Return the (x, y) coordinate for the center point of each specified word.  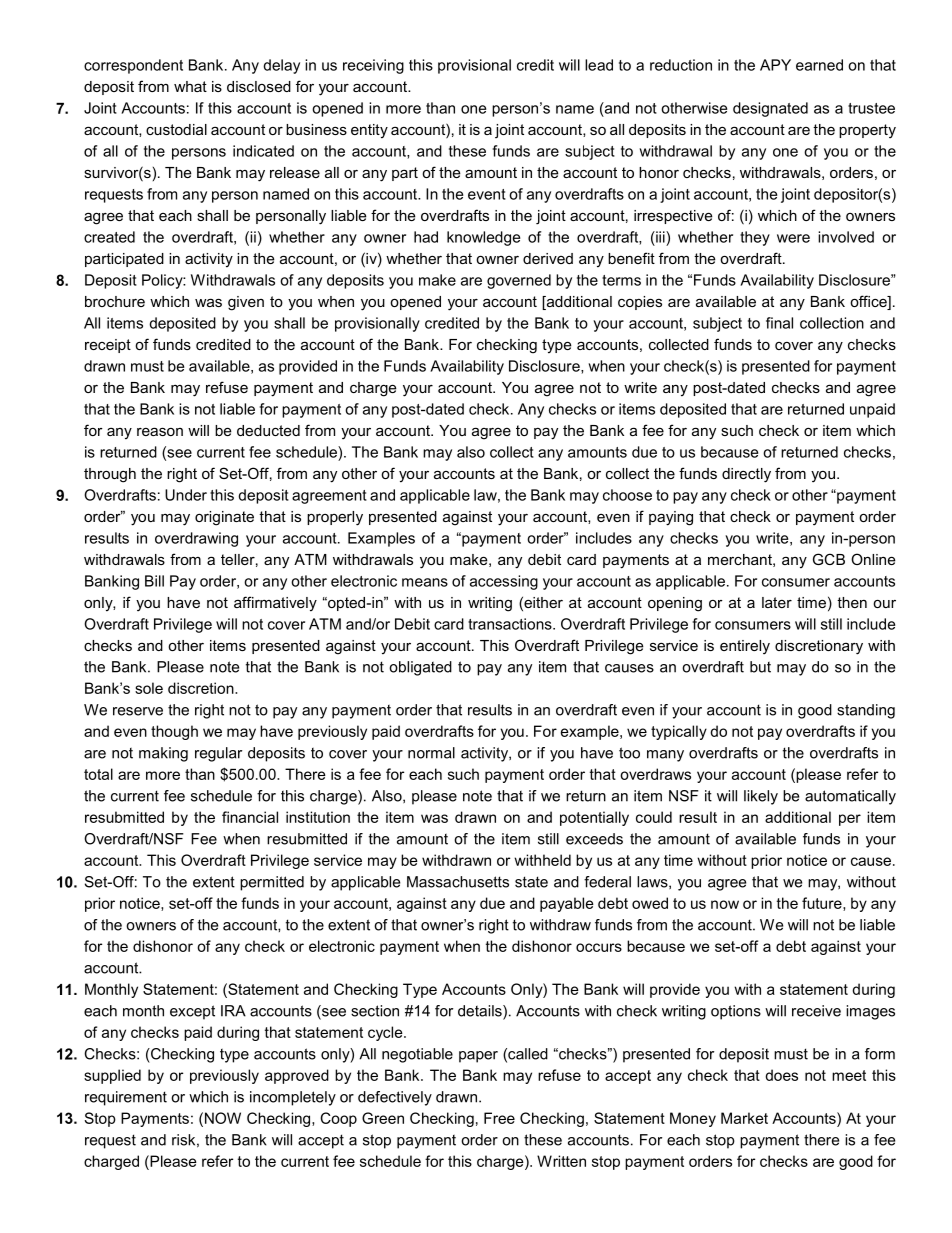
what (190, 86)
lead (599, 65)
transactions (511, 624)
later (777, 602)
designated (770, 109)
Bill (154, 581)
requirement (126, 1098)
